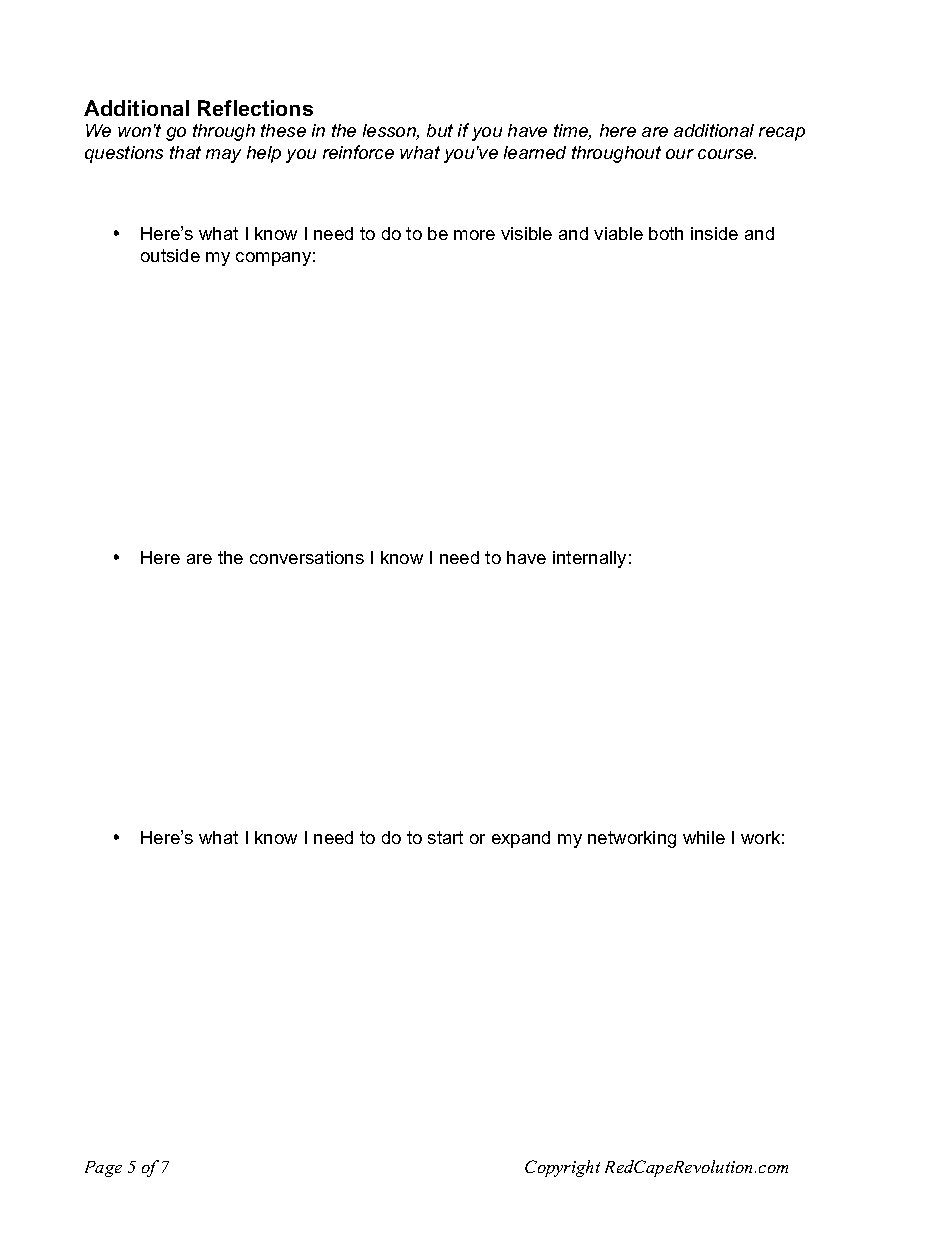 The height and width of the screenshot is (1233, 952). I want to click on inside, so click(714, 233).
